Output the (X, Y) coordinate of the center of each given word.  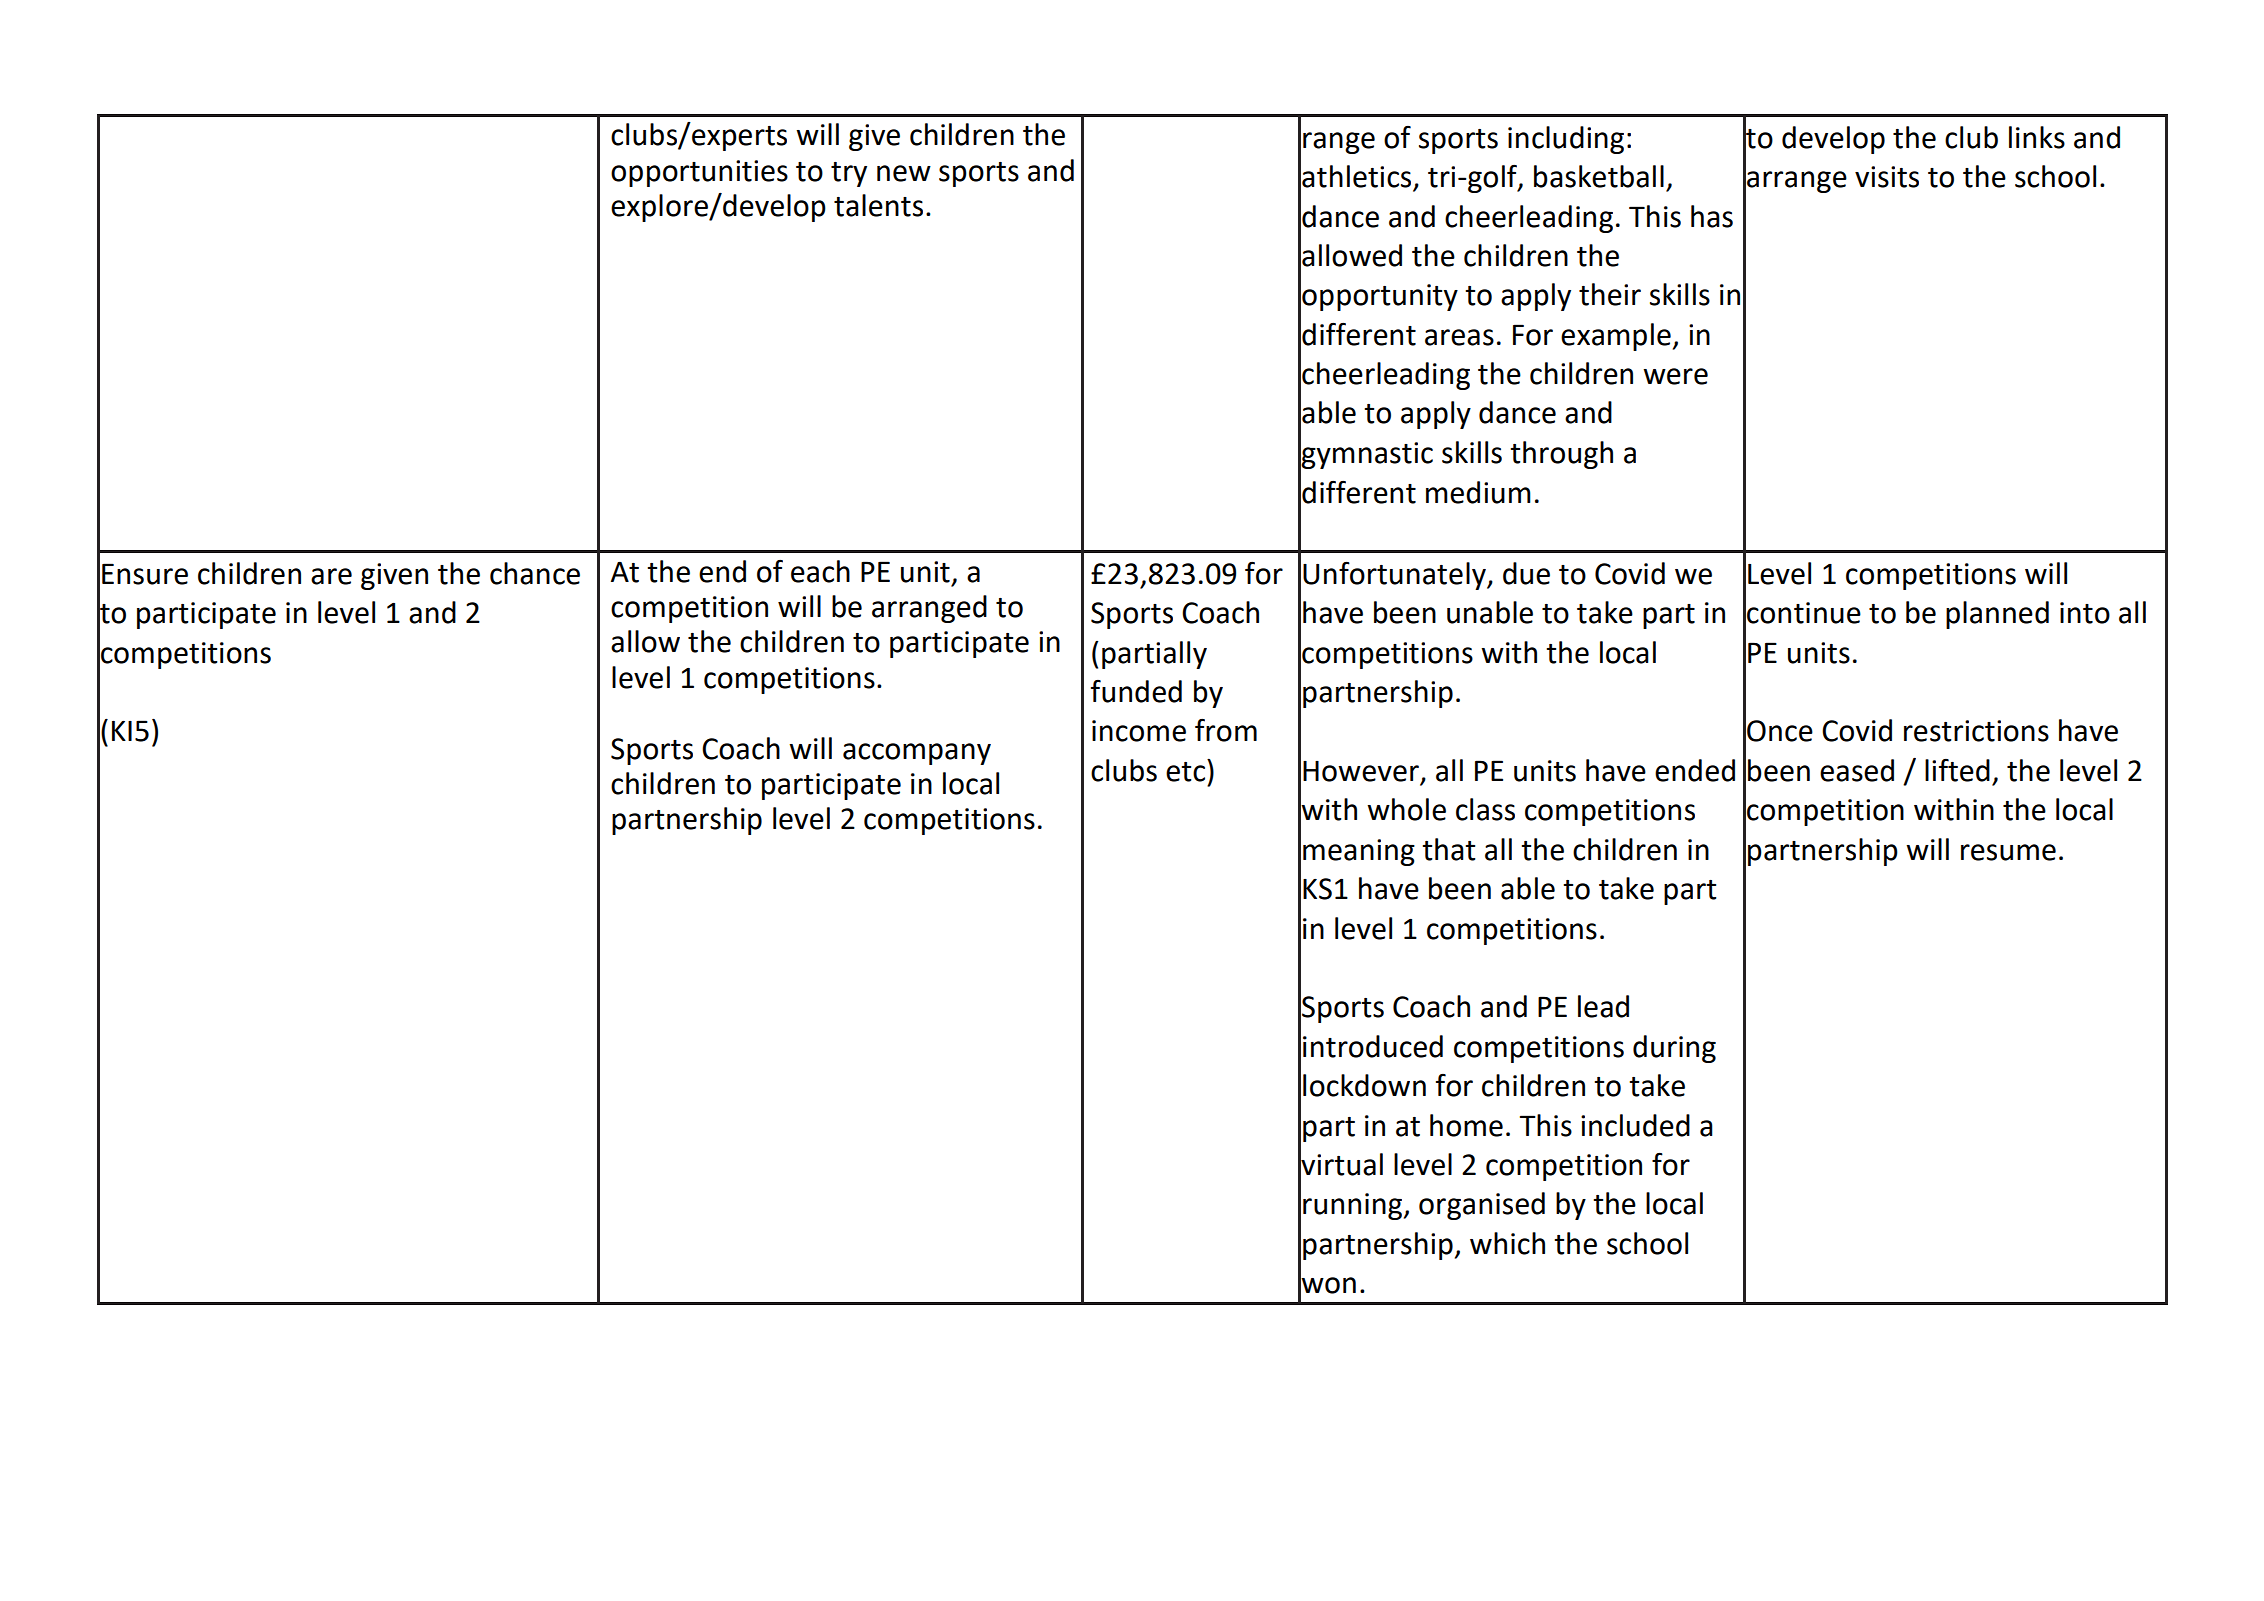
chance (535, 573)
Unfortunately (1395, 576)
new (904, 173)
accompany (917, 754)
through (1561, 455)
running (1354, 1206)
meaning (1359, 852)
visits (1887, 177)
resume (2008, 852)
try (849, 174)
